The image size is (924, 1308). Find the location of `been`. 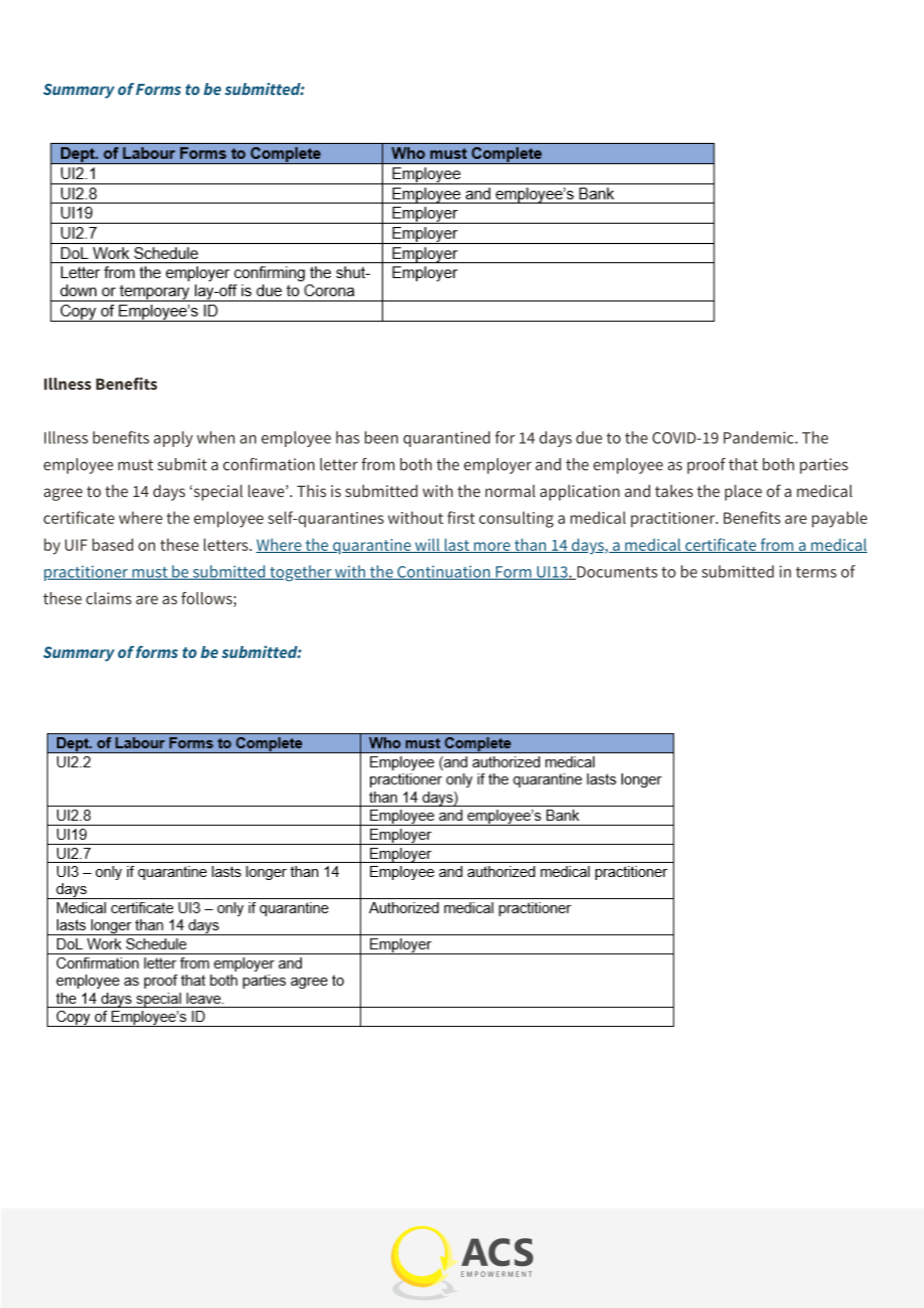

been is located at coordinates (381, 437).
